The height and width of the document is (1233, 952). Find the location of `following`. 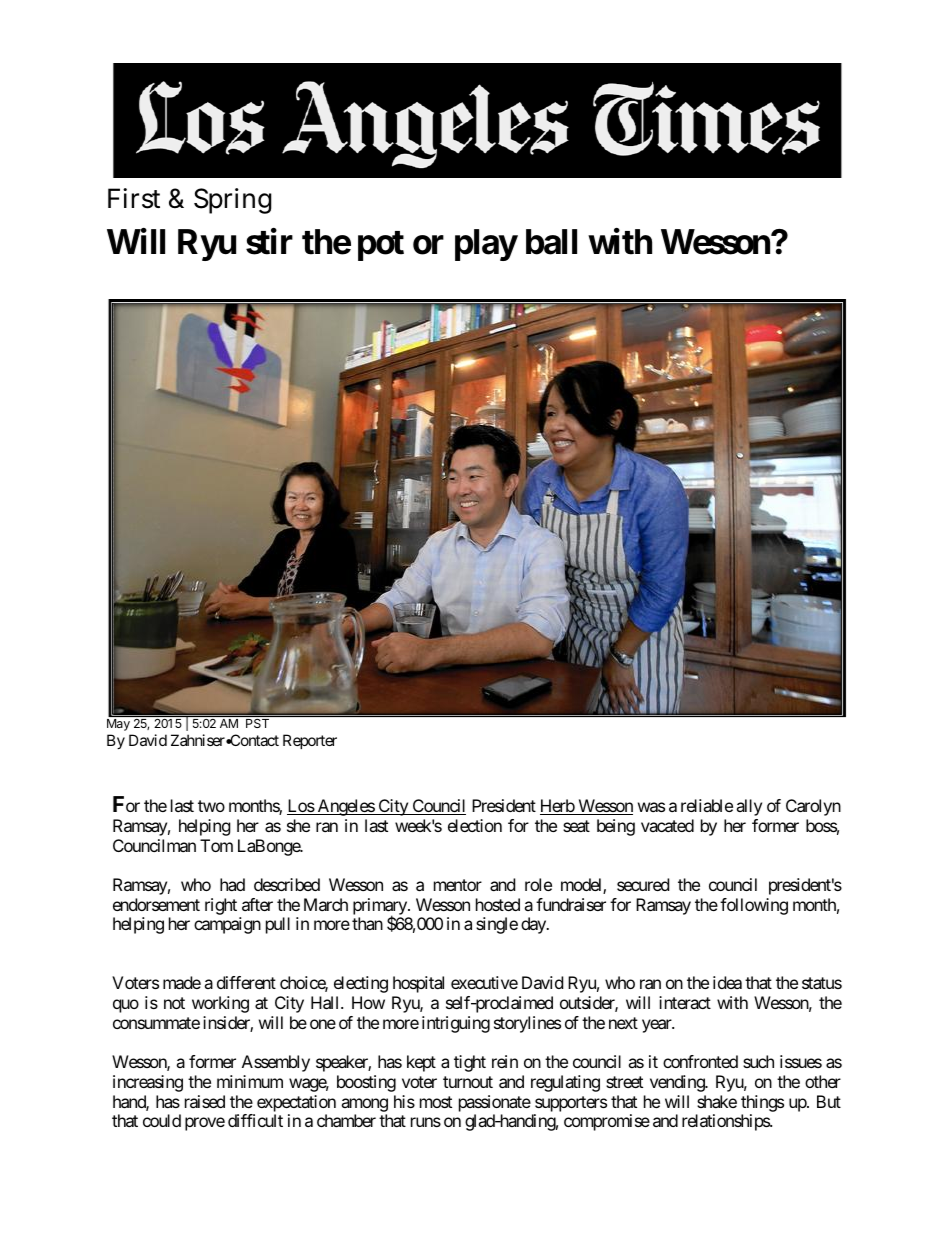

following is located at coordinates (754, 906).
